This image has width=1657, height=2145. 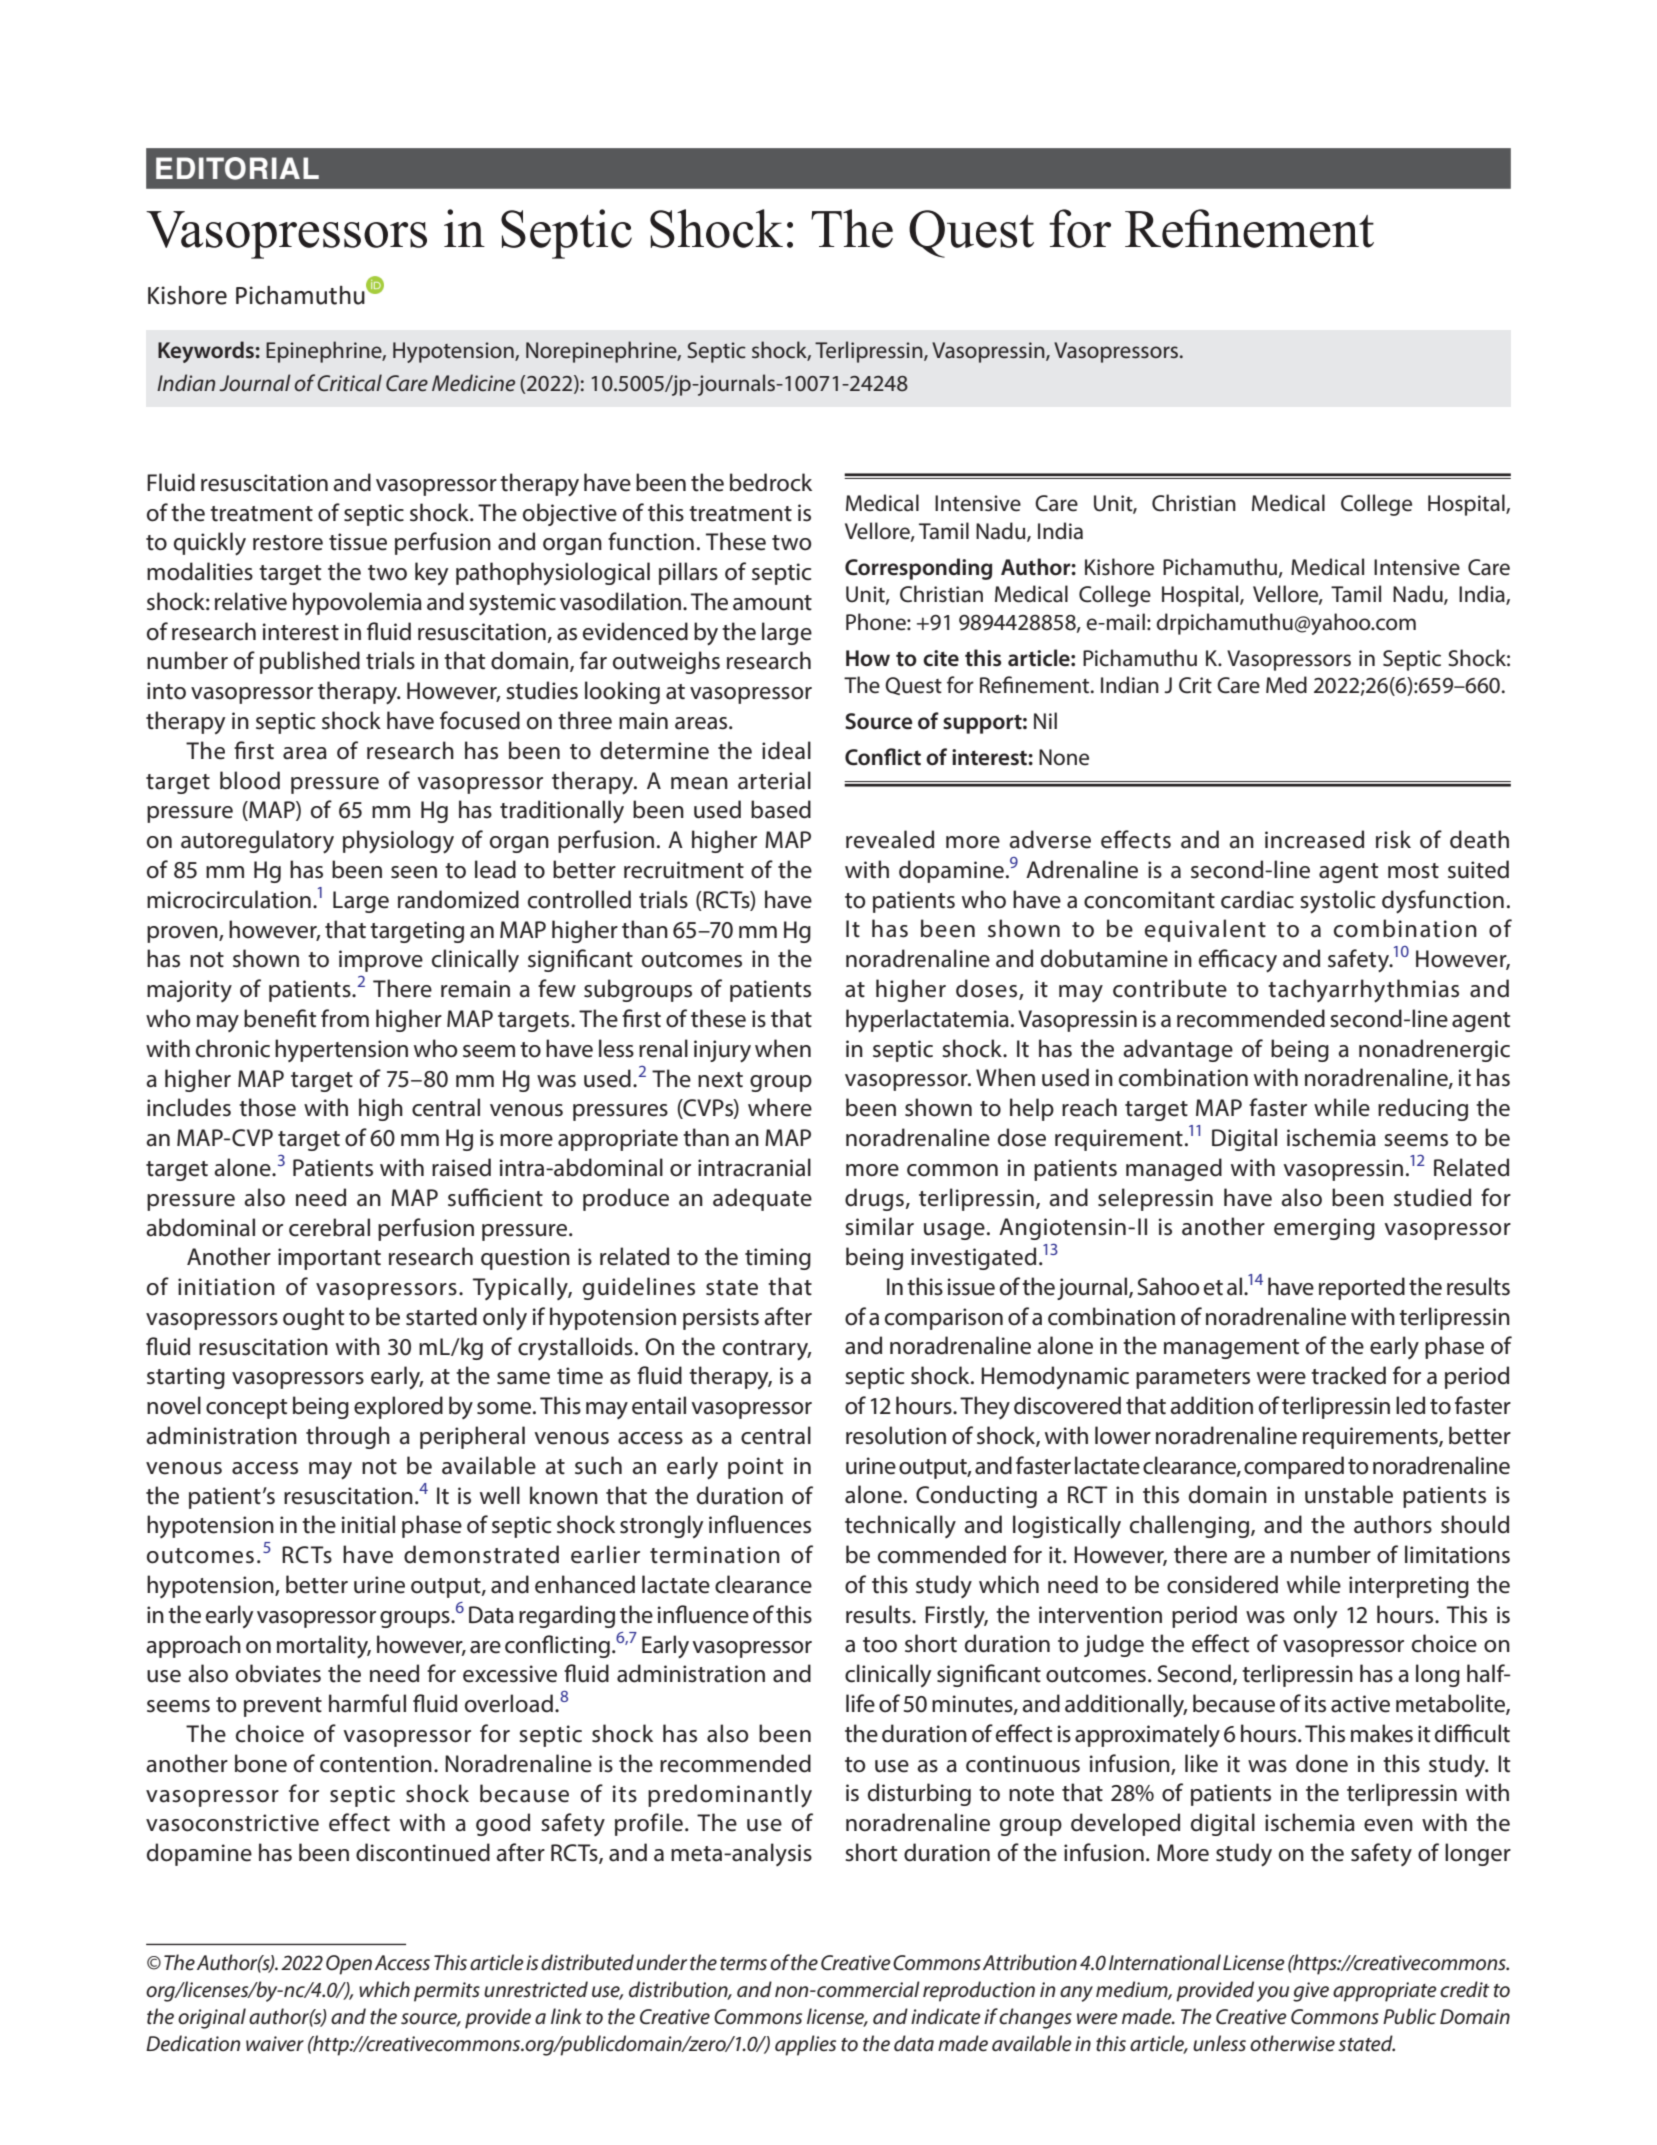 I want to click on EDITORIAL, so click(x=237, y=168).
